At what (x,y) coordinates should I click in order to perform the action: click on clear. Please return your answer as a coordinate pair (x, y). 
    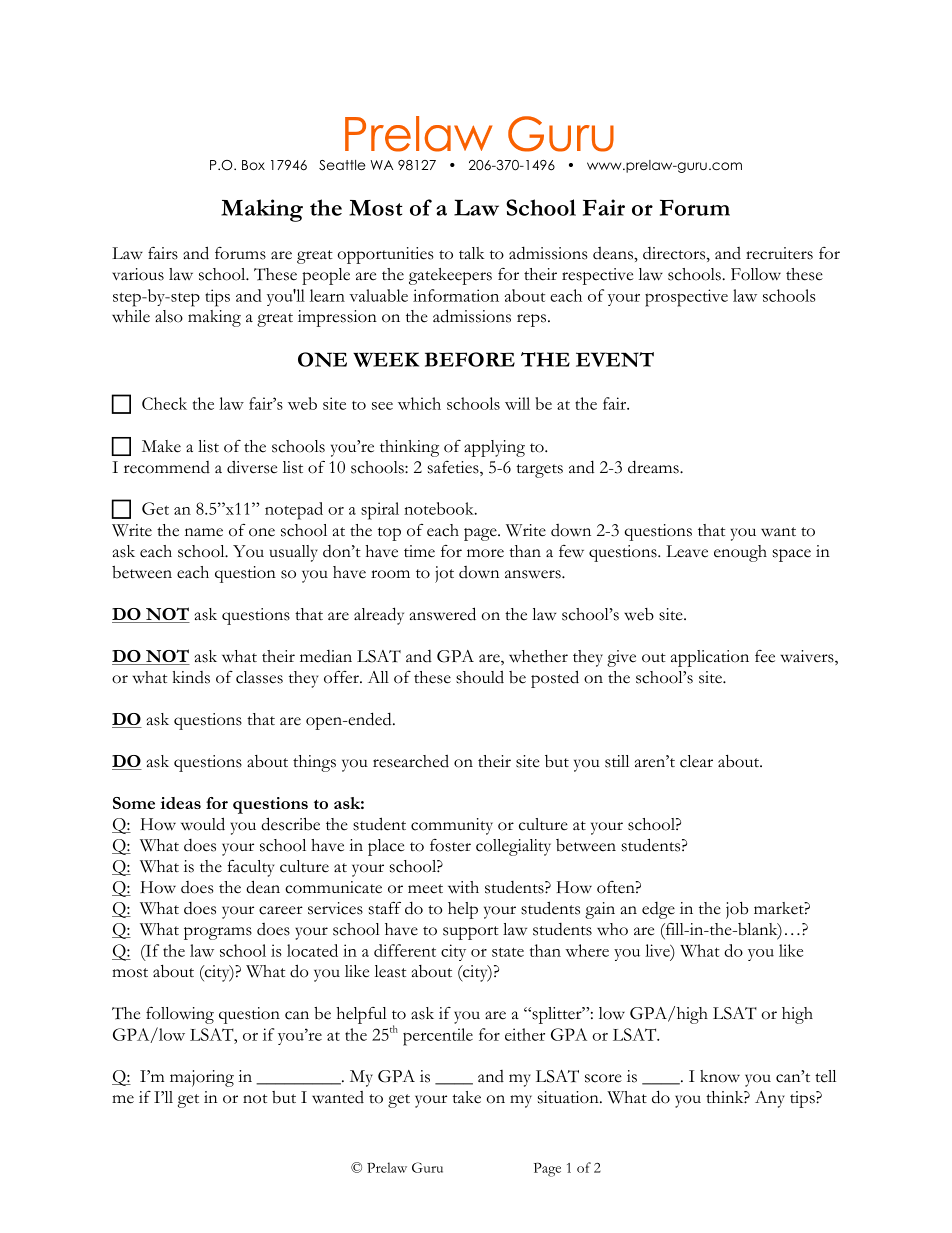
    Looking at the image, I should click on (696, 761).
